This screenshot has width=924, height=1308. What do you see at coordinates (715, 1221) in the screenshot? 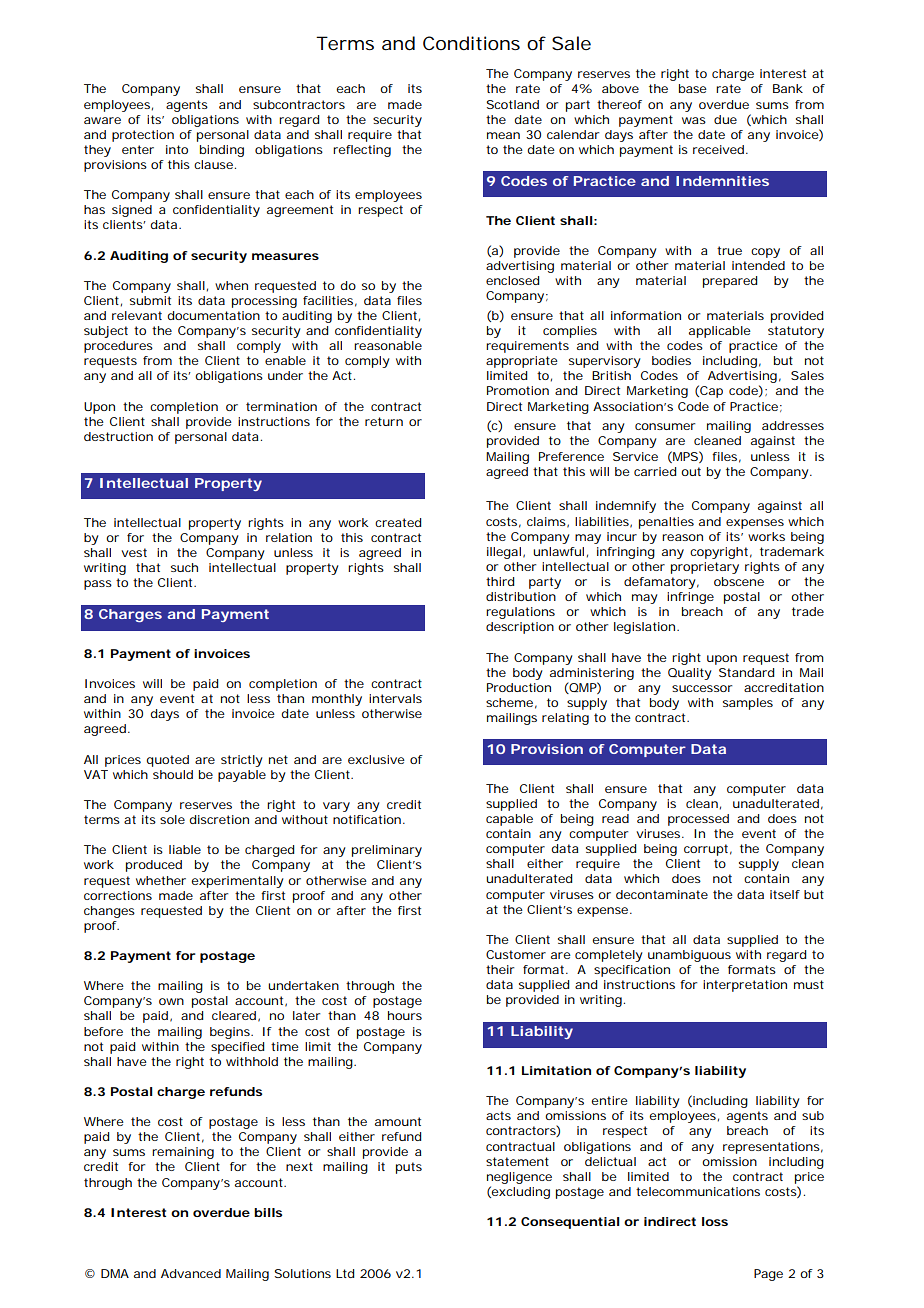
I see `loss` at bounding box center [715, 1221].
